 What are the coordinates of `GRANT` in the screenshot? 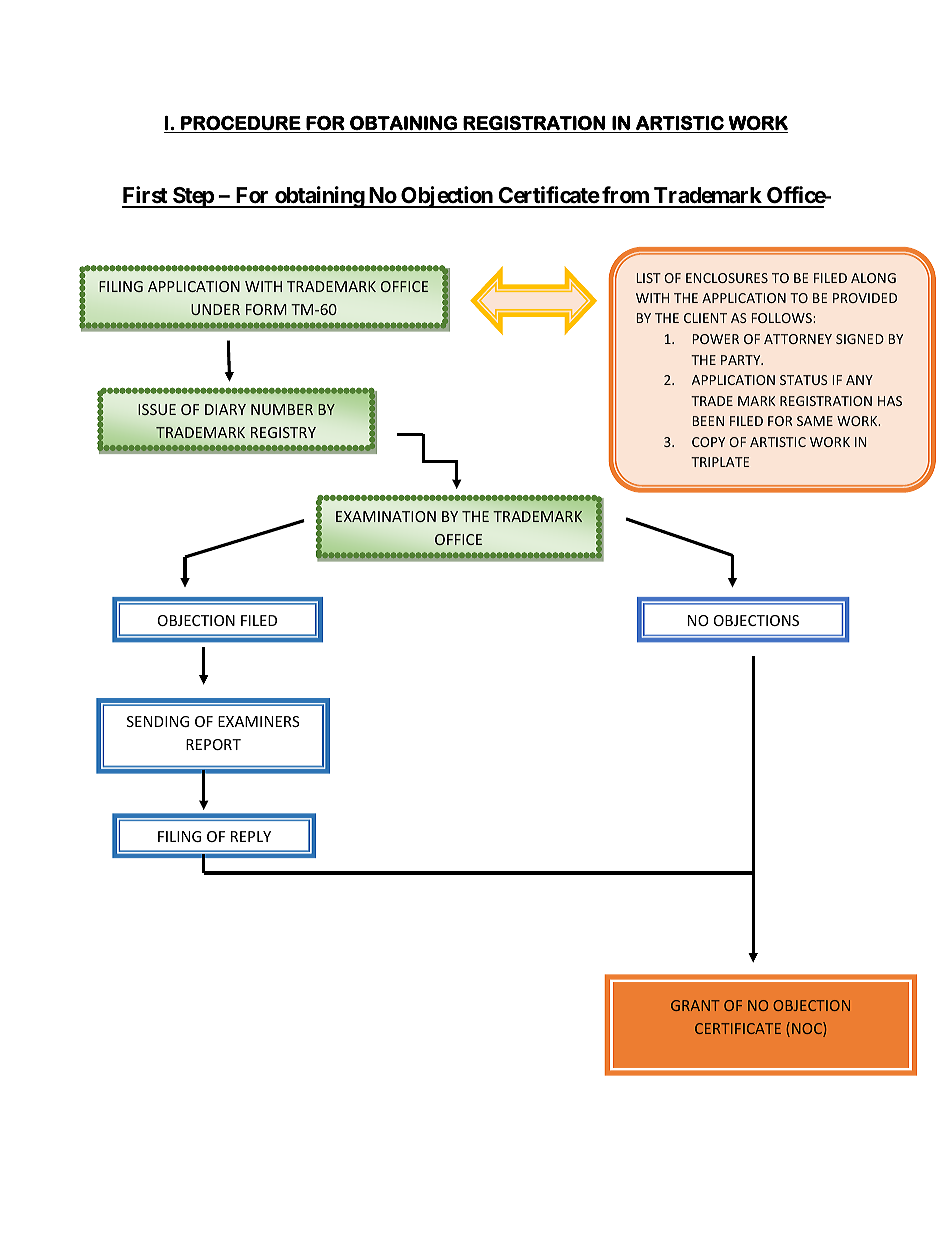 It's located at (695, 1005).
